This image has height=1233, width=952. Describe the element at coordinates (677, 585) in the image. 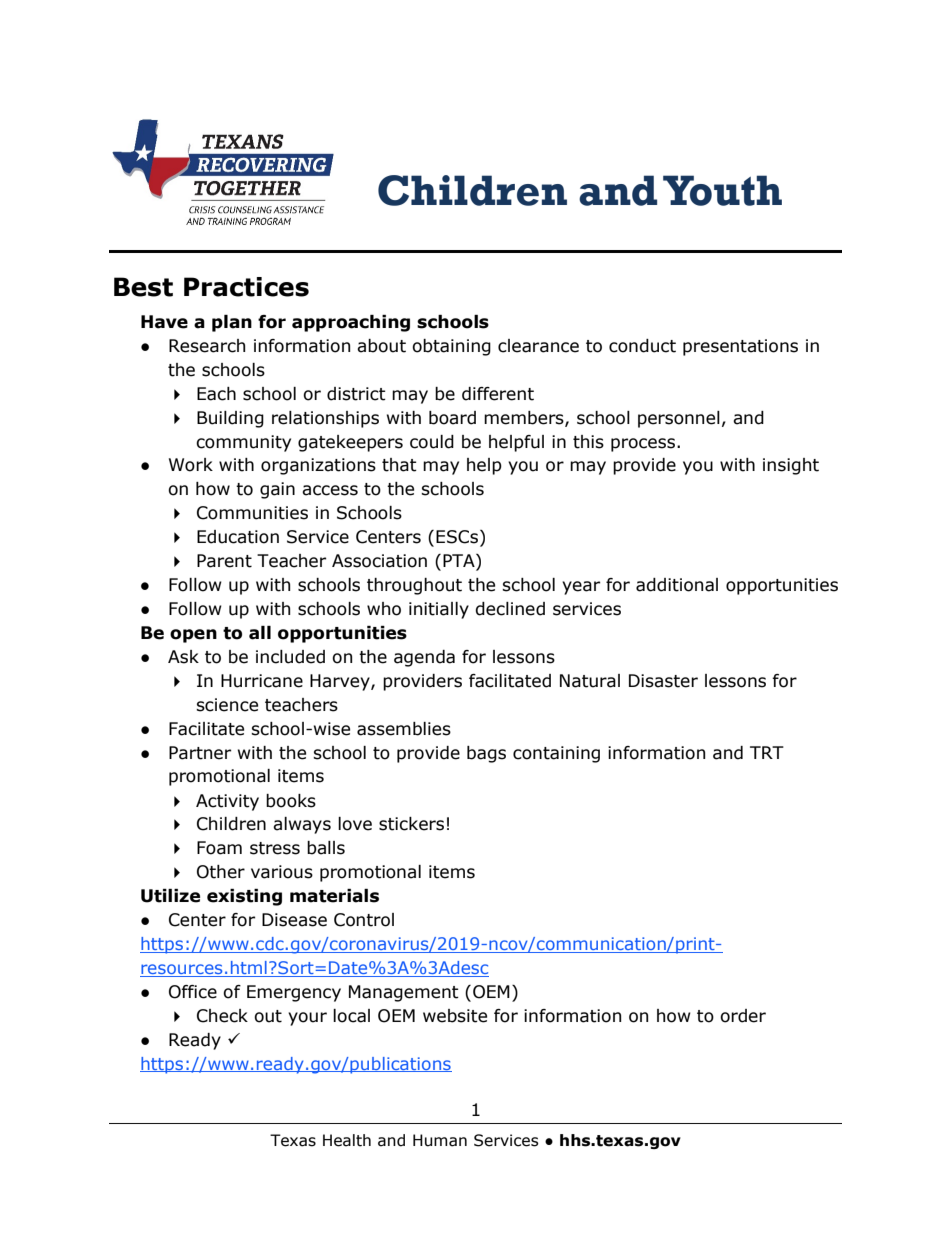

I see `additional` at that location.
